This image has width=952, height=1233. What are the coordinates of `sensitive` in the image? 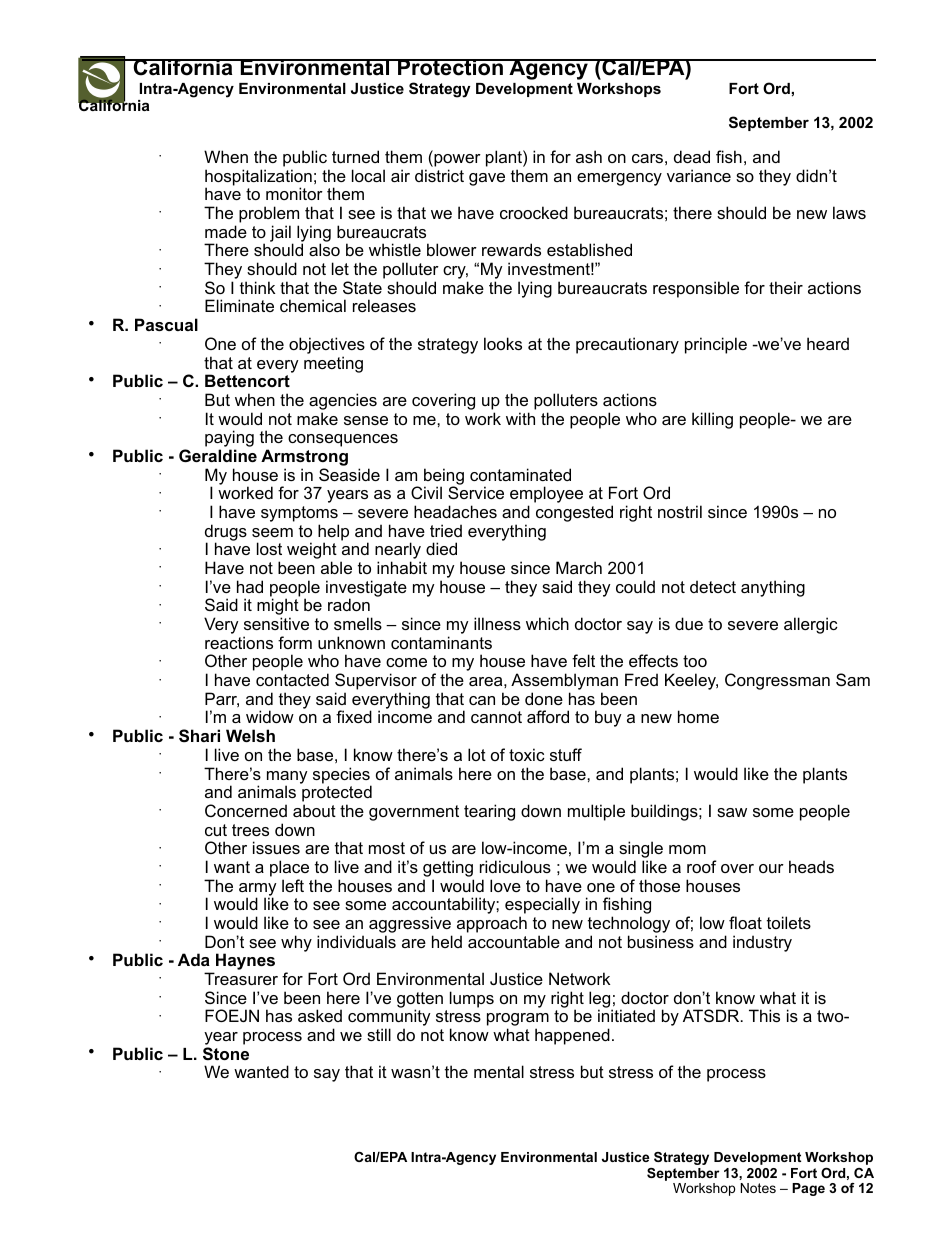 It's located at (276, 623).
